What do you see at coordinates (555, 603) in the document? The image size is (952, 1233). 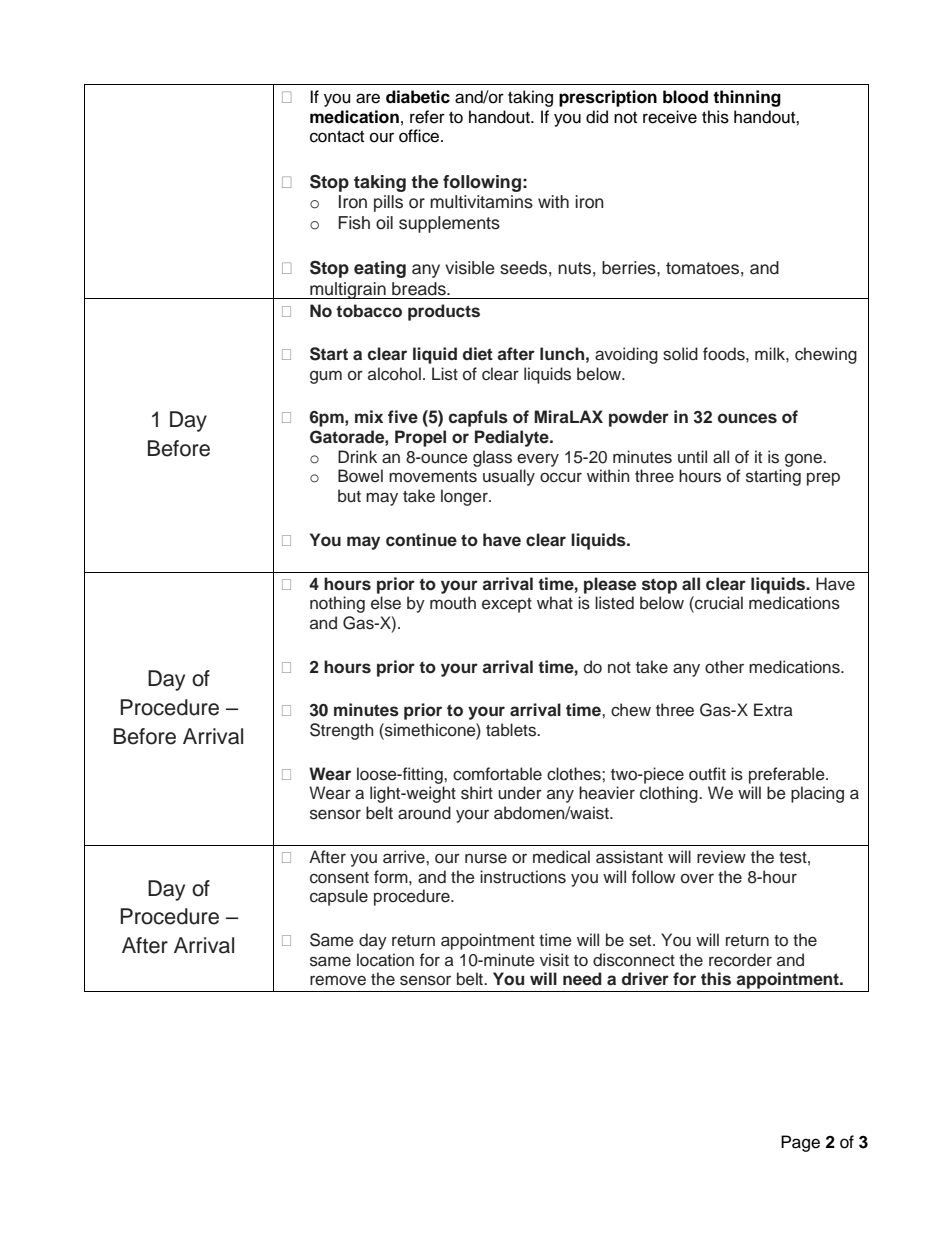 I see `what` at bounding box center [555, 603].
